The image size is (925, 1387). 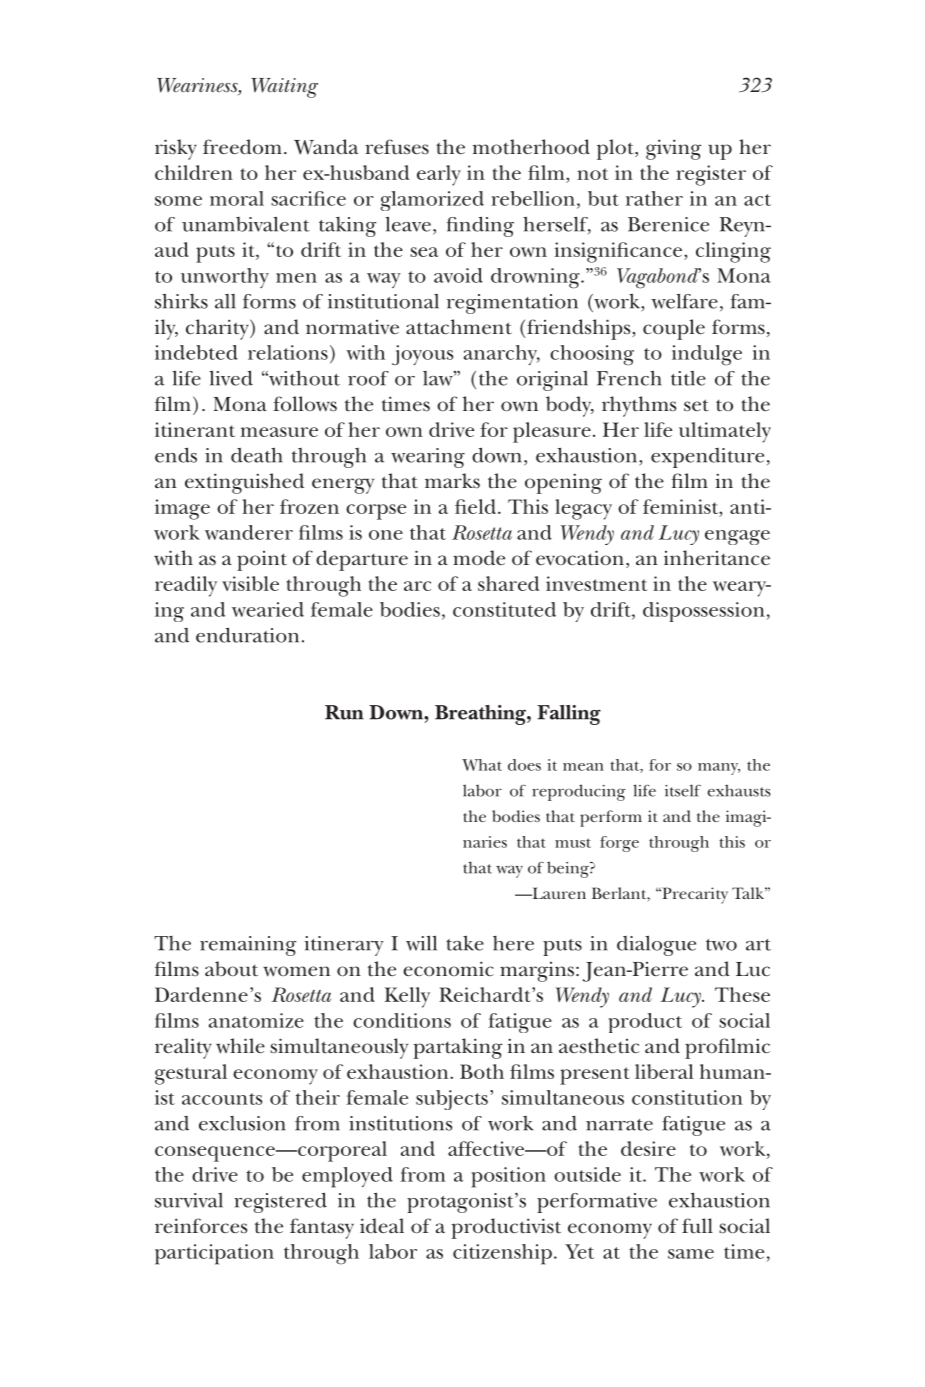 I want to click on Run, so click(x=344, y=712).
